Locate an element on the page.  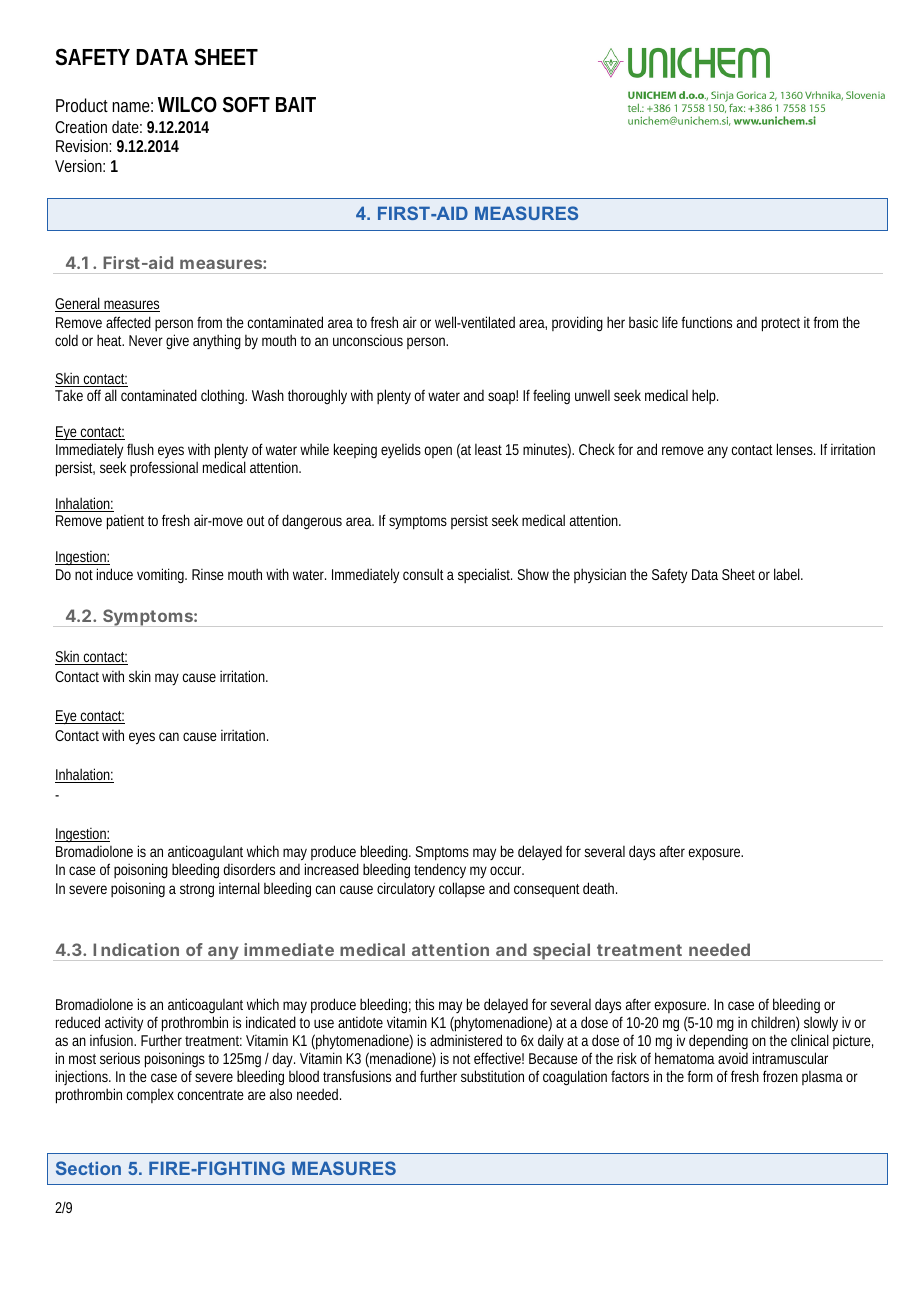
complex is located at coordinates (150, 1096).
